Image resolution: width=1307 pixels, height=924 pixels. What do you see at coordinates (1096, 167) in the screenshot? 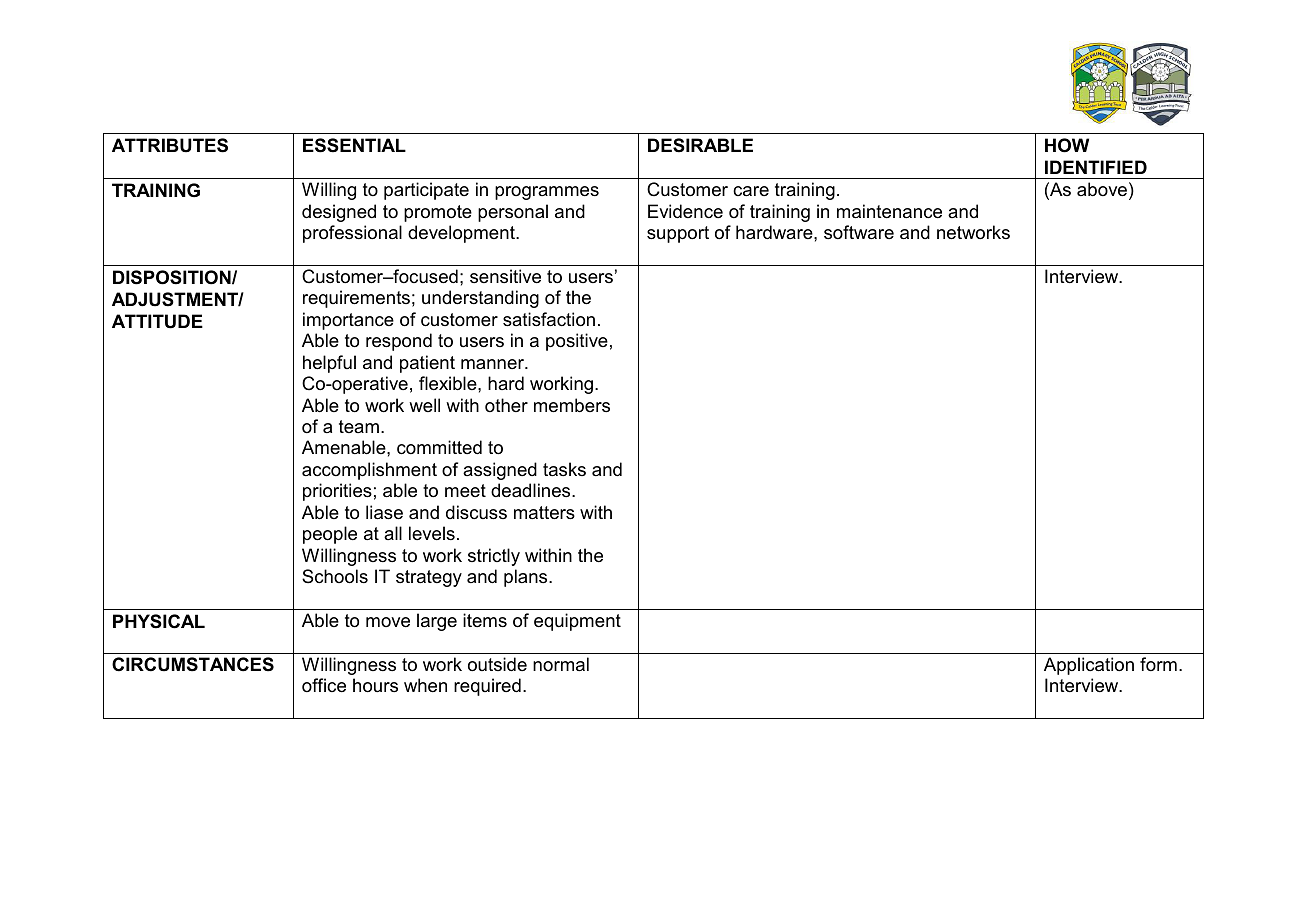
I see `IDENTIFIED` at bounding box center [1096, 167].
